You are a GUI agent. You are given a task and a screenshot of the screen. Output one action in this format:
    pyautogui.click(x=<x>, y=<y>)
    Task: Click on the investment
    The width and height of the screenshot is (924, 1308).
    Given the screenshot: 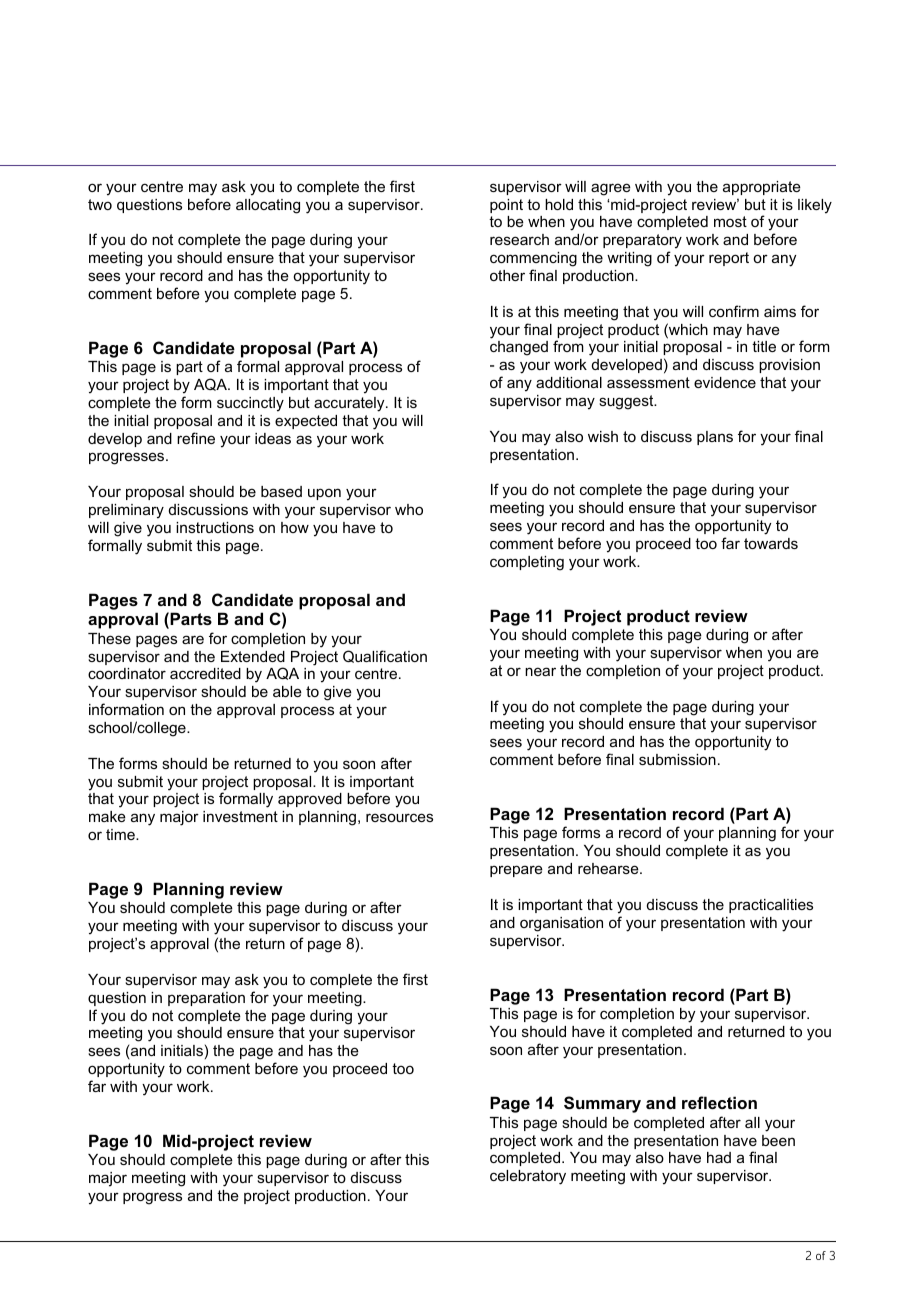 What is the action you would take?
    pyautogui.click(x=240, y=816)
